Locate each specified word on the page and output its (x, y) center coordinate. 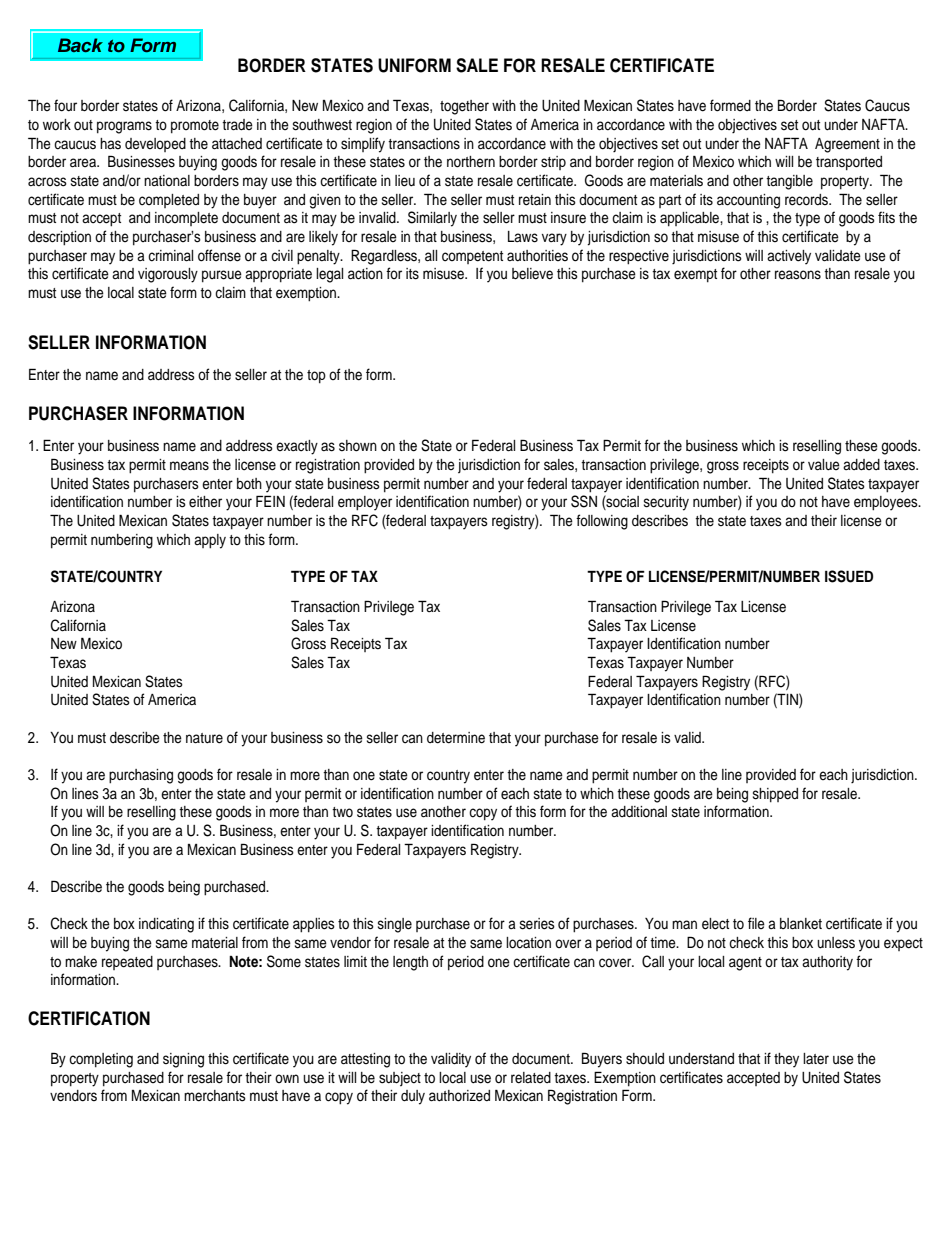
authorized (459, 1096)
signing (183, 1060)
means (189, 466)
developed (155, 145)
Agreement (847, 145)
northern (471, 162)
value (824, 465)
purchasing (141, 776)
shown (358, 446)
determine (456, 738)
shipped (775, 795)
